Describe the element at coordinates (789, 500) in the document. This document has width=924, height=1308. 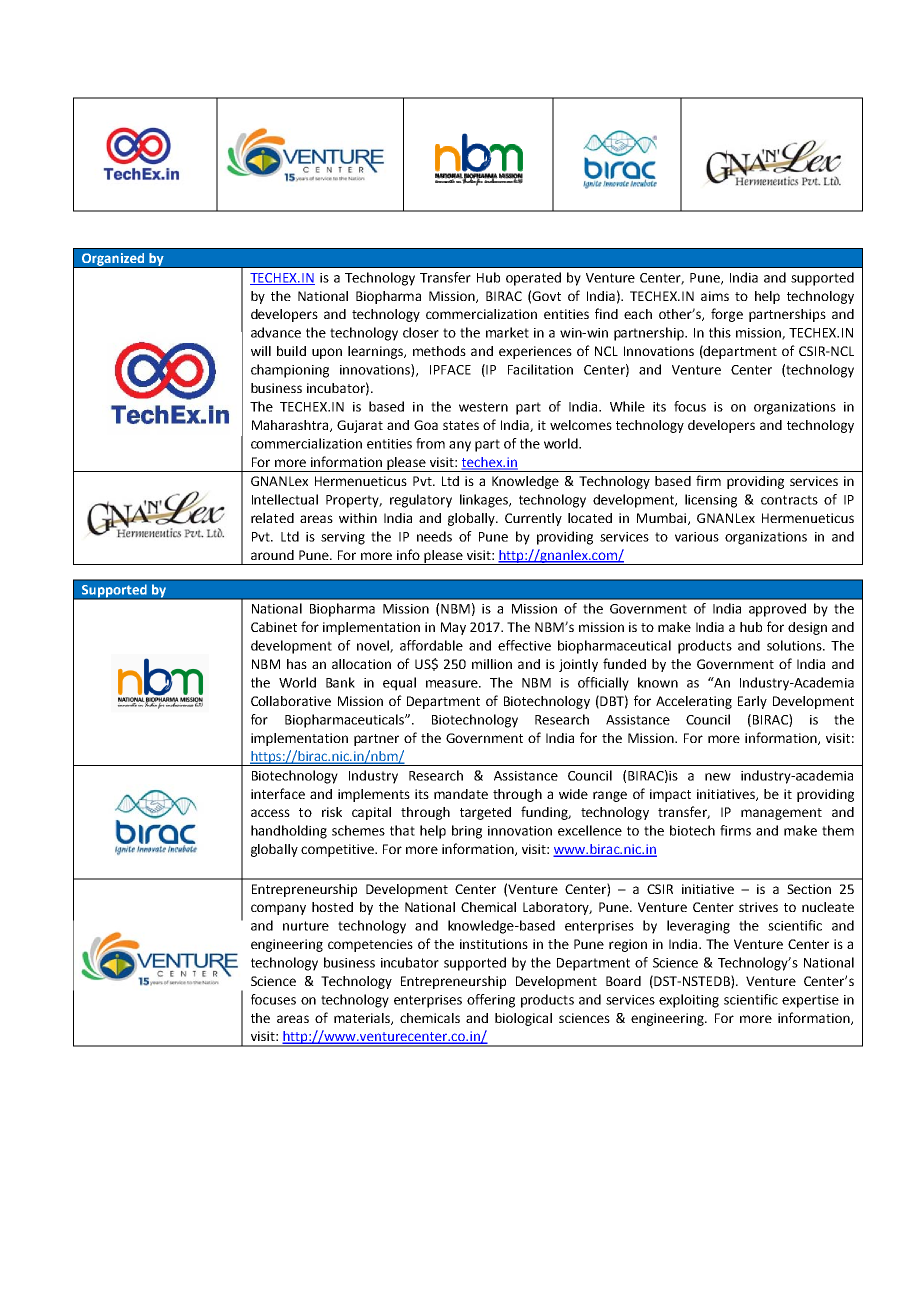
I see `contracts` at that location.
